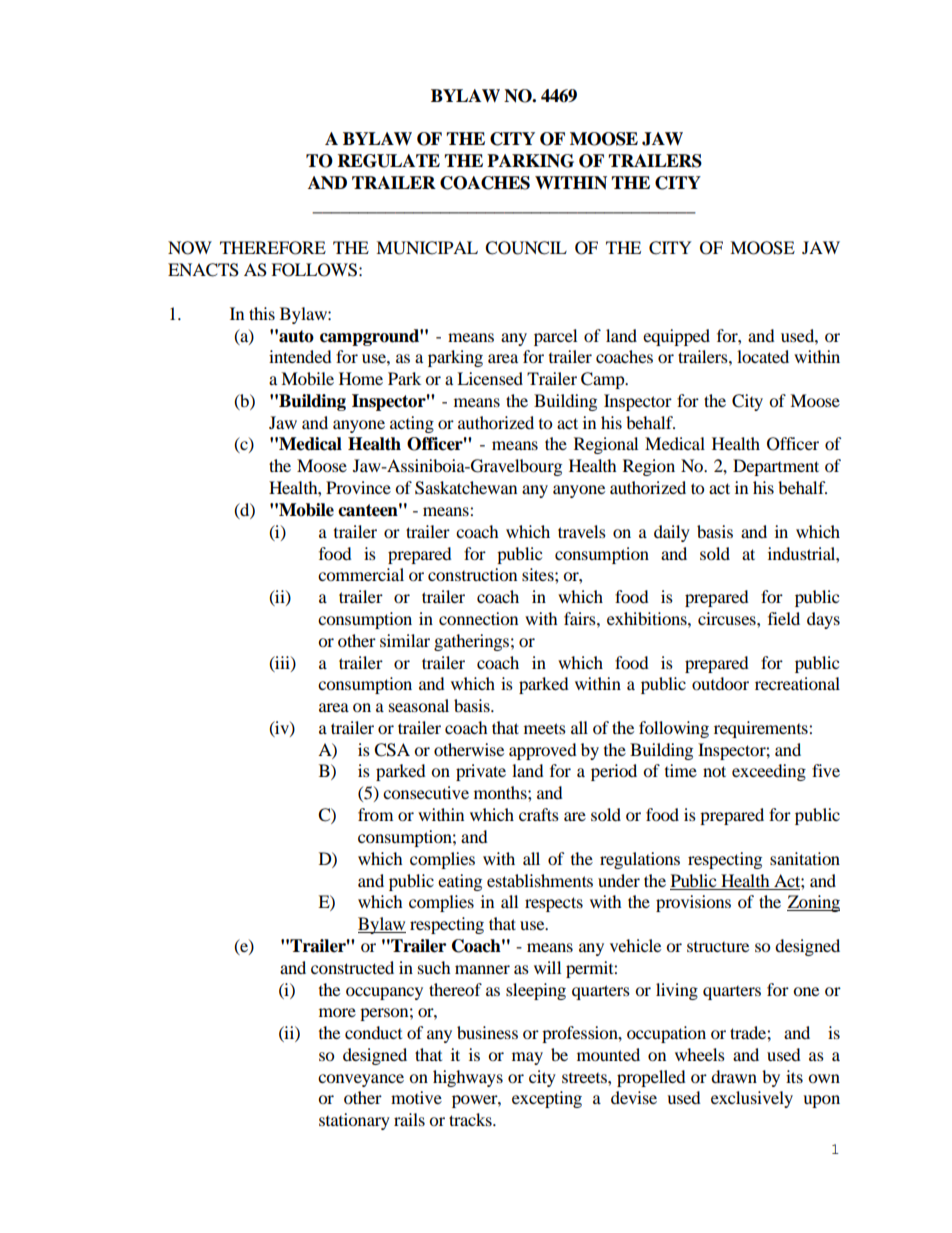 The image size is (952, 1233). I want to click on exclusively, so click(752, 1099).
